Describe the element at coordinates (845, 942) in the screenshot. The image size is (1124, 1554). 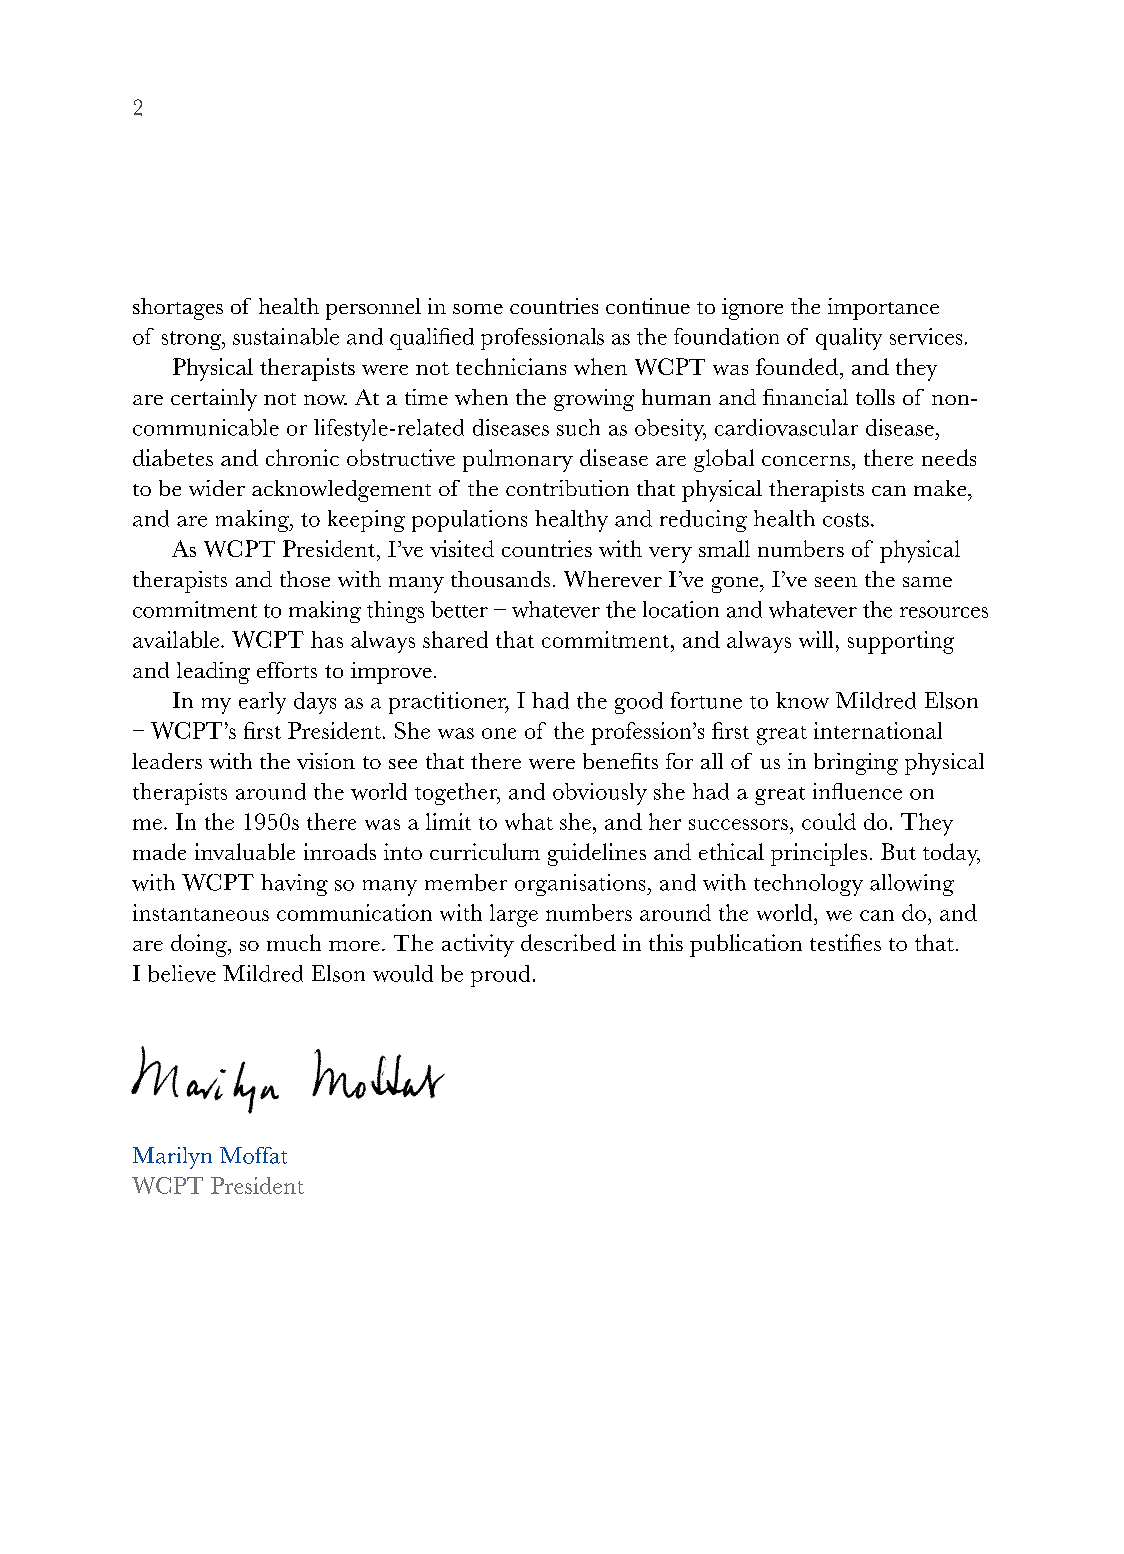
I see `testifies` at that location.
